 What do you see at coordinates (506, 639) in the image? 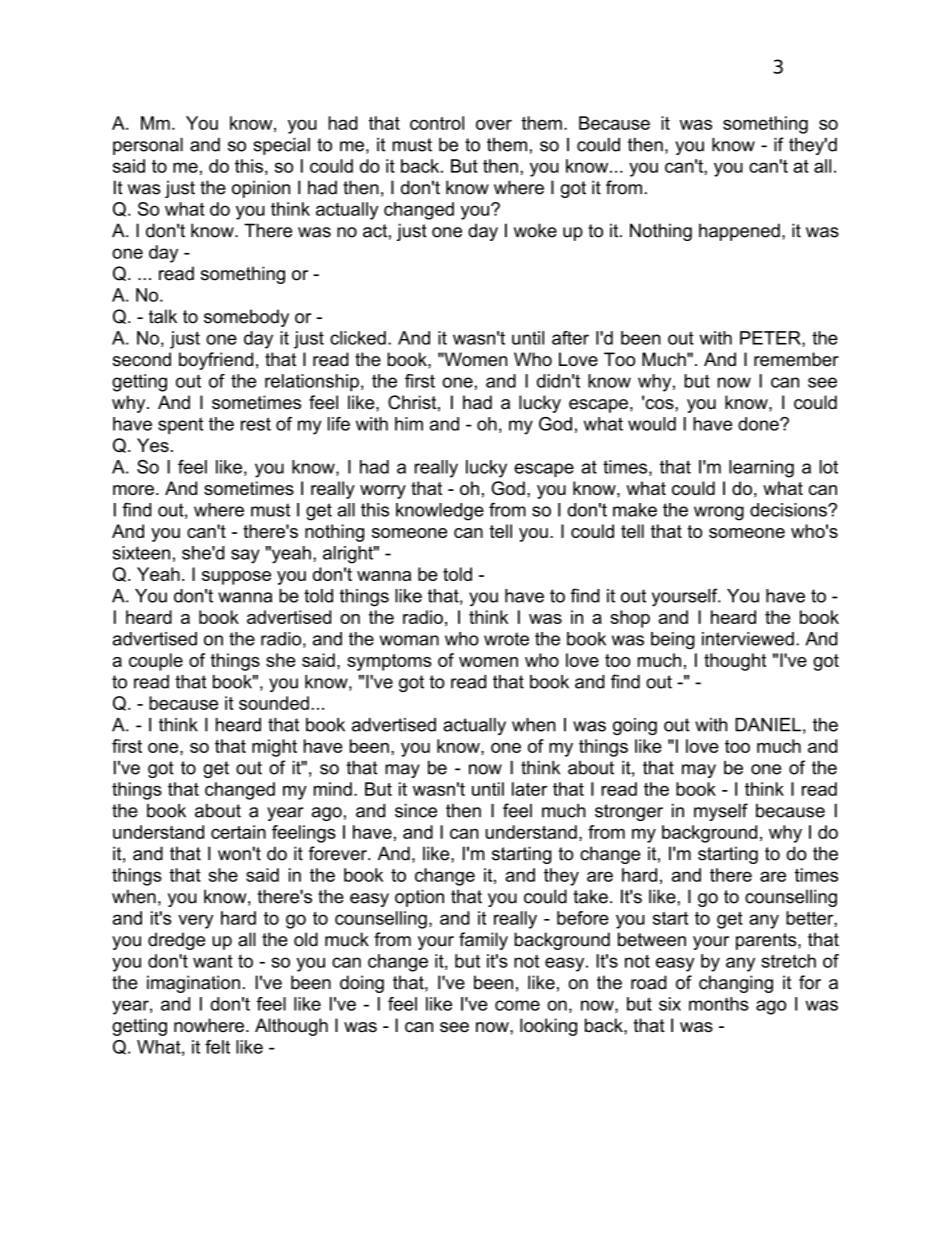
I see `wrote` at bounding box center [506, 639].
